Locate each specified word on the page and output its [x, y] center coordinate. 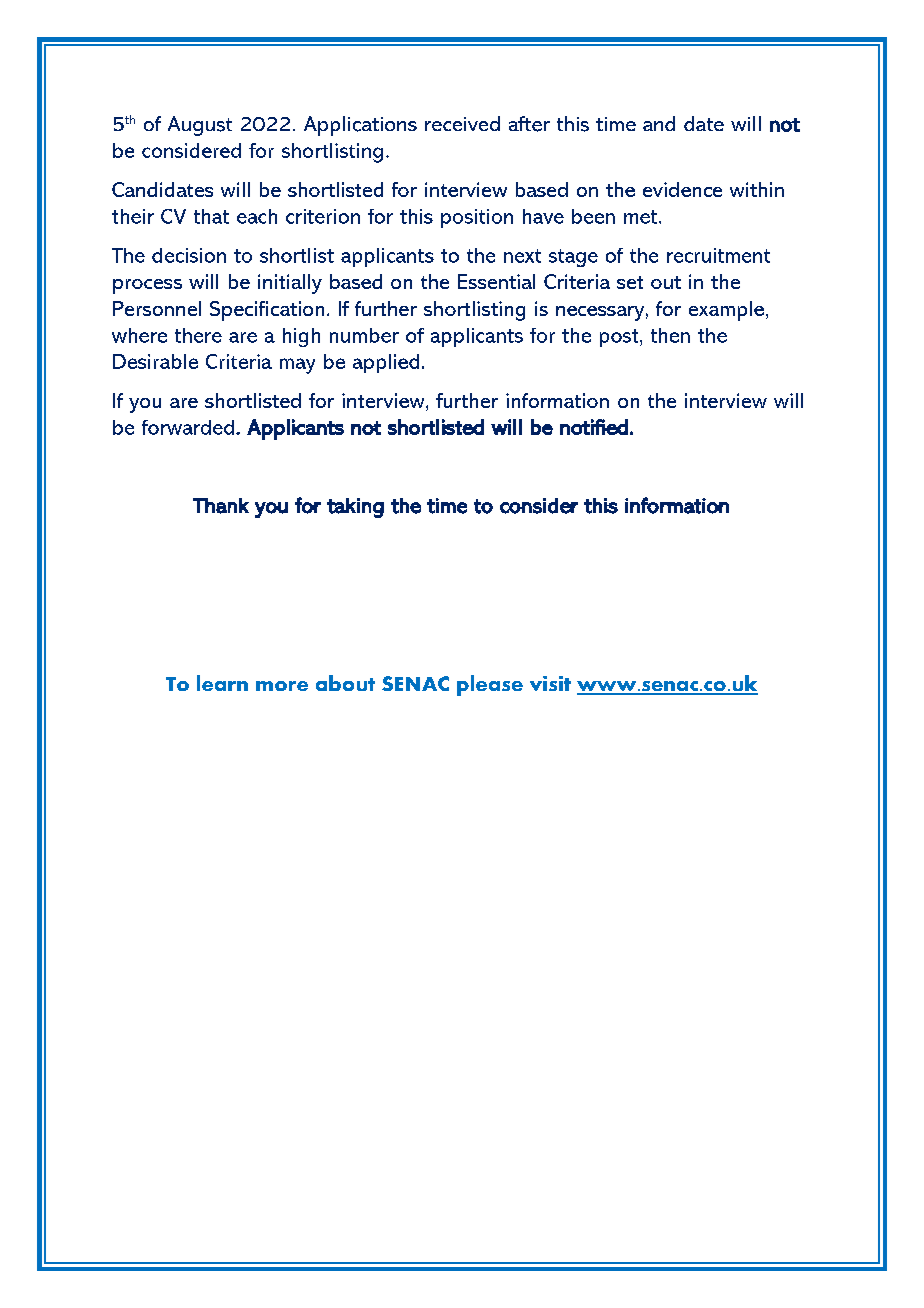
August [200, 126]
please [490, 685]
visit [550, 683]
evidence [682, 189]
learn [222, 683]
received [462, 123]
